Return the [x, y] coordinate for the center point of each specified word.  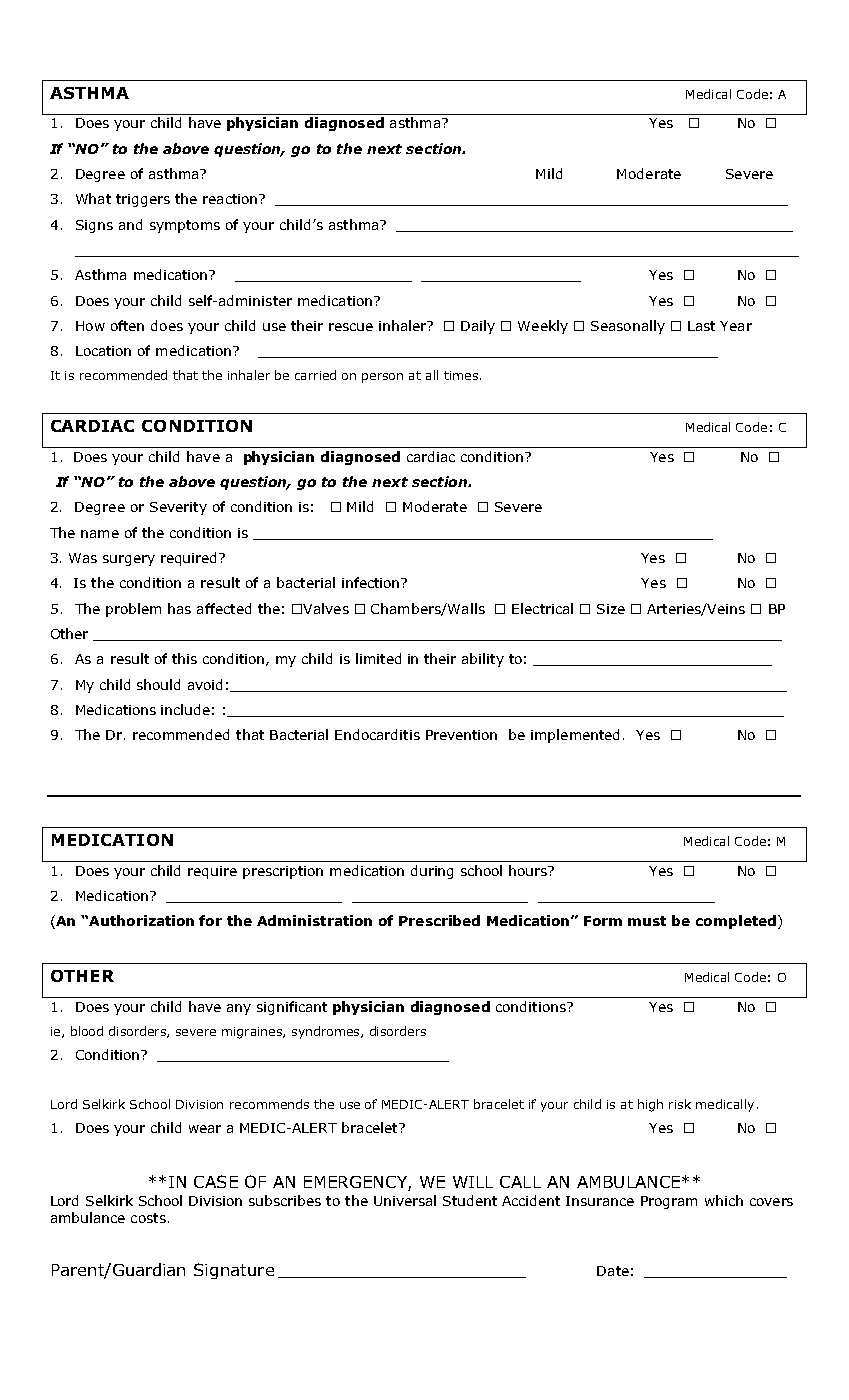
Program [669, 1202]
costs [148, 1218]
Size [611, 609]
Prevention [461, 735]
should [158, 684]
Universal [405, 1200]
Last [701, 326]
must [647, 921]
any [239, 1009]
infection [370, 582]
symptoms [185, 226]
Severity [178, 508]
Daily [478, 327]
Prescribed [439, 920]
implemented [575, 736]
